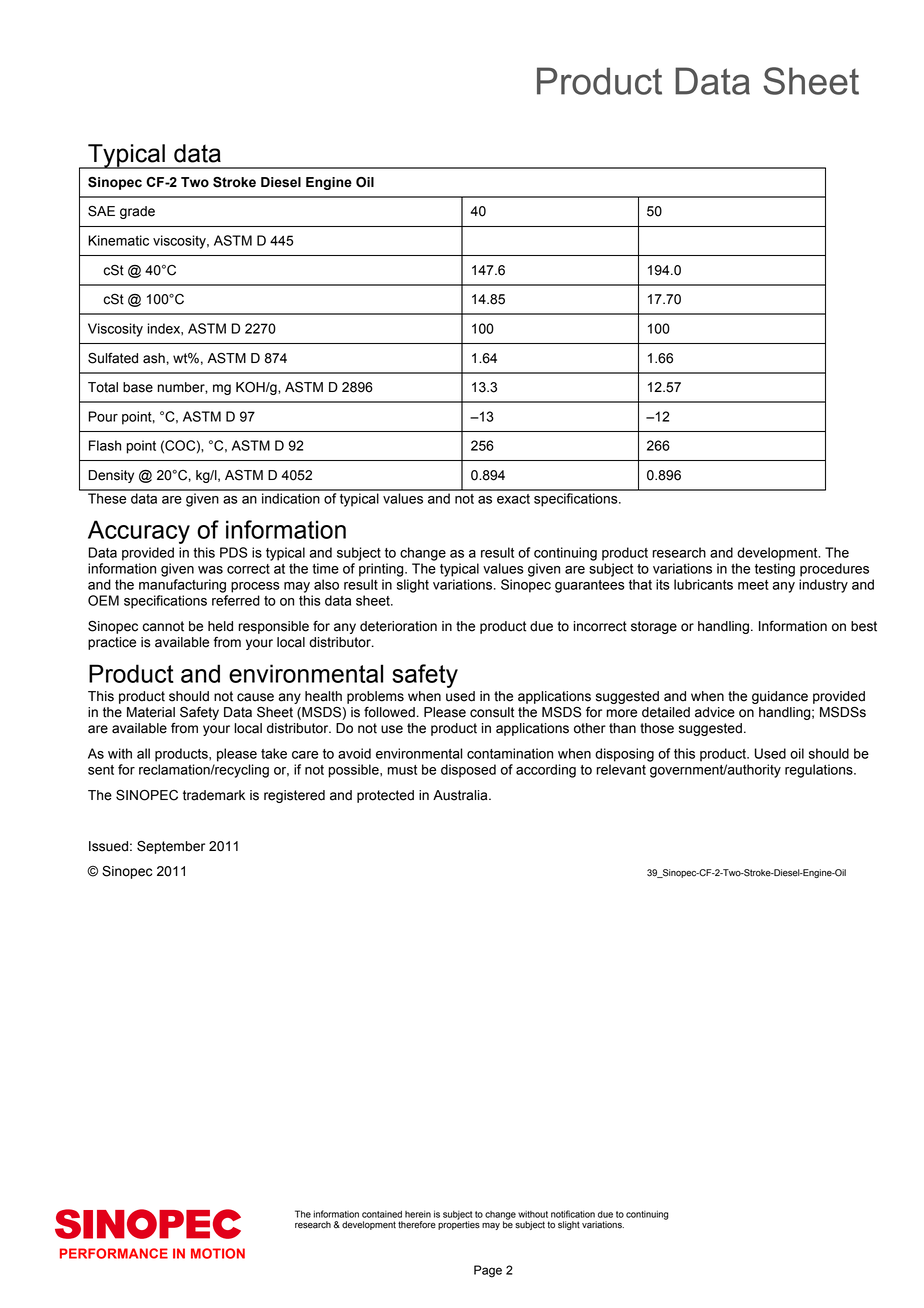  Describe the element at coordinates (510, 753) in the screenshot. I see `contamination` at that location.
